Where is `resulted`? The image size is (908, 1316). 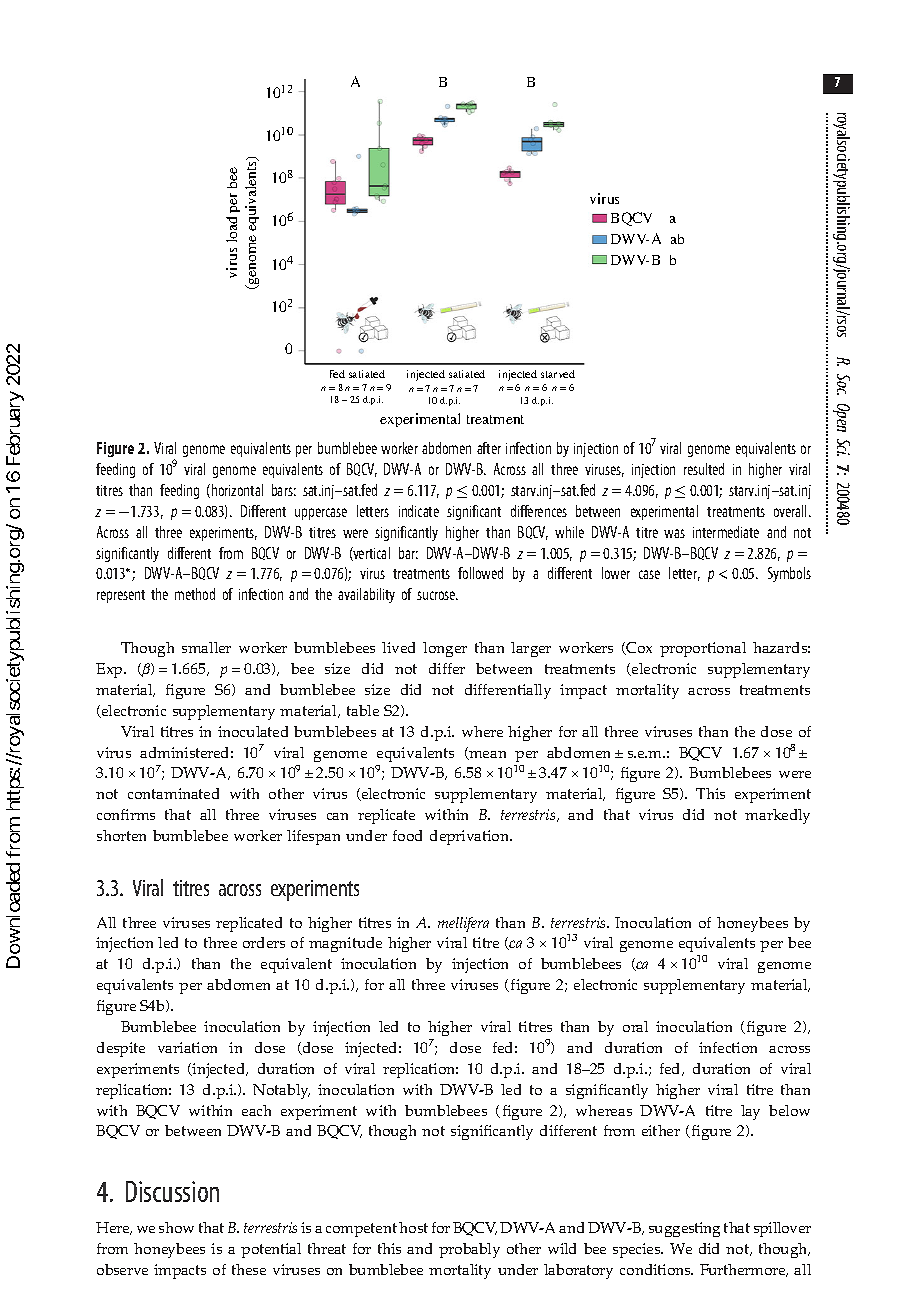
resulted is located at coordinates (704, 469).
